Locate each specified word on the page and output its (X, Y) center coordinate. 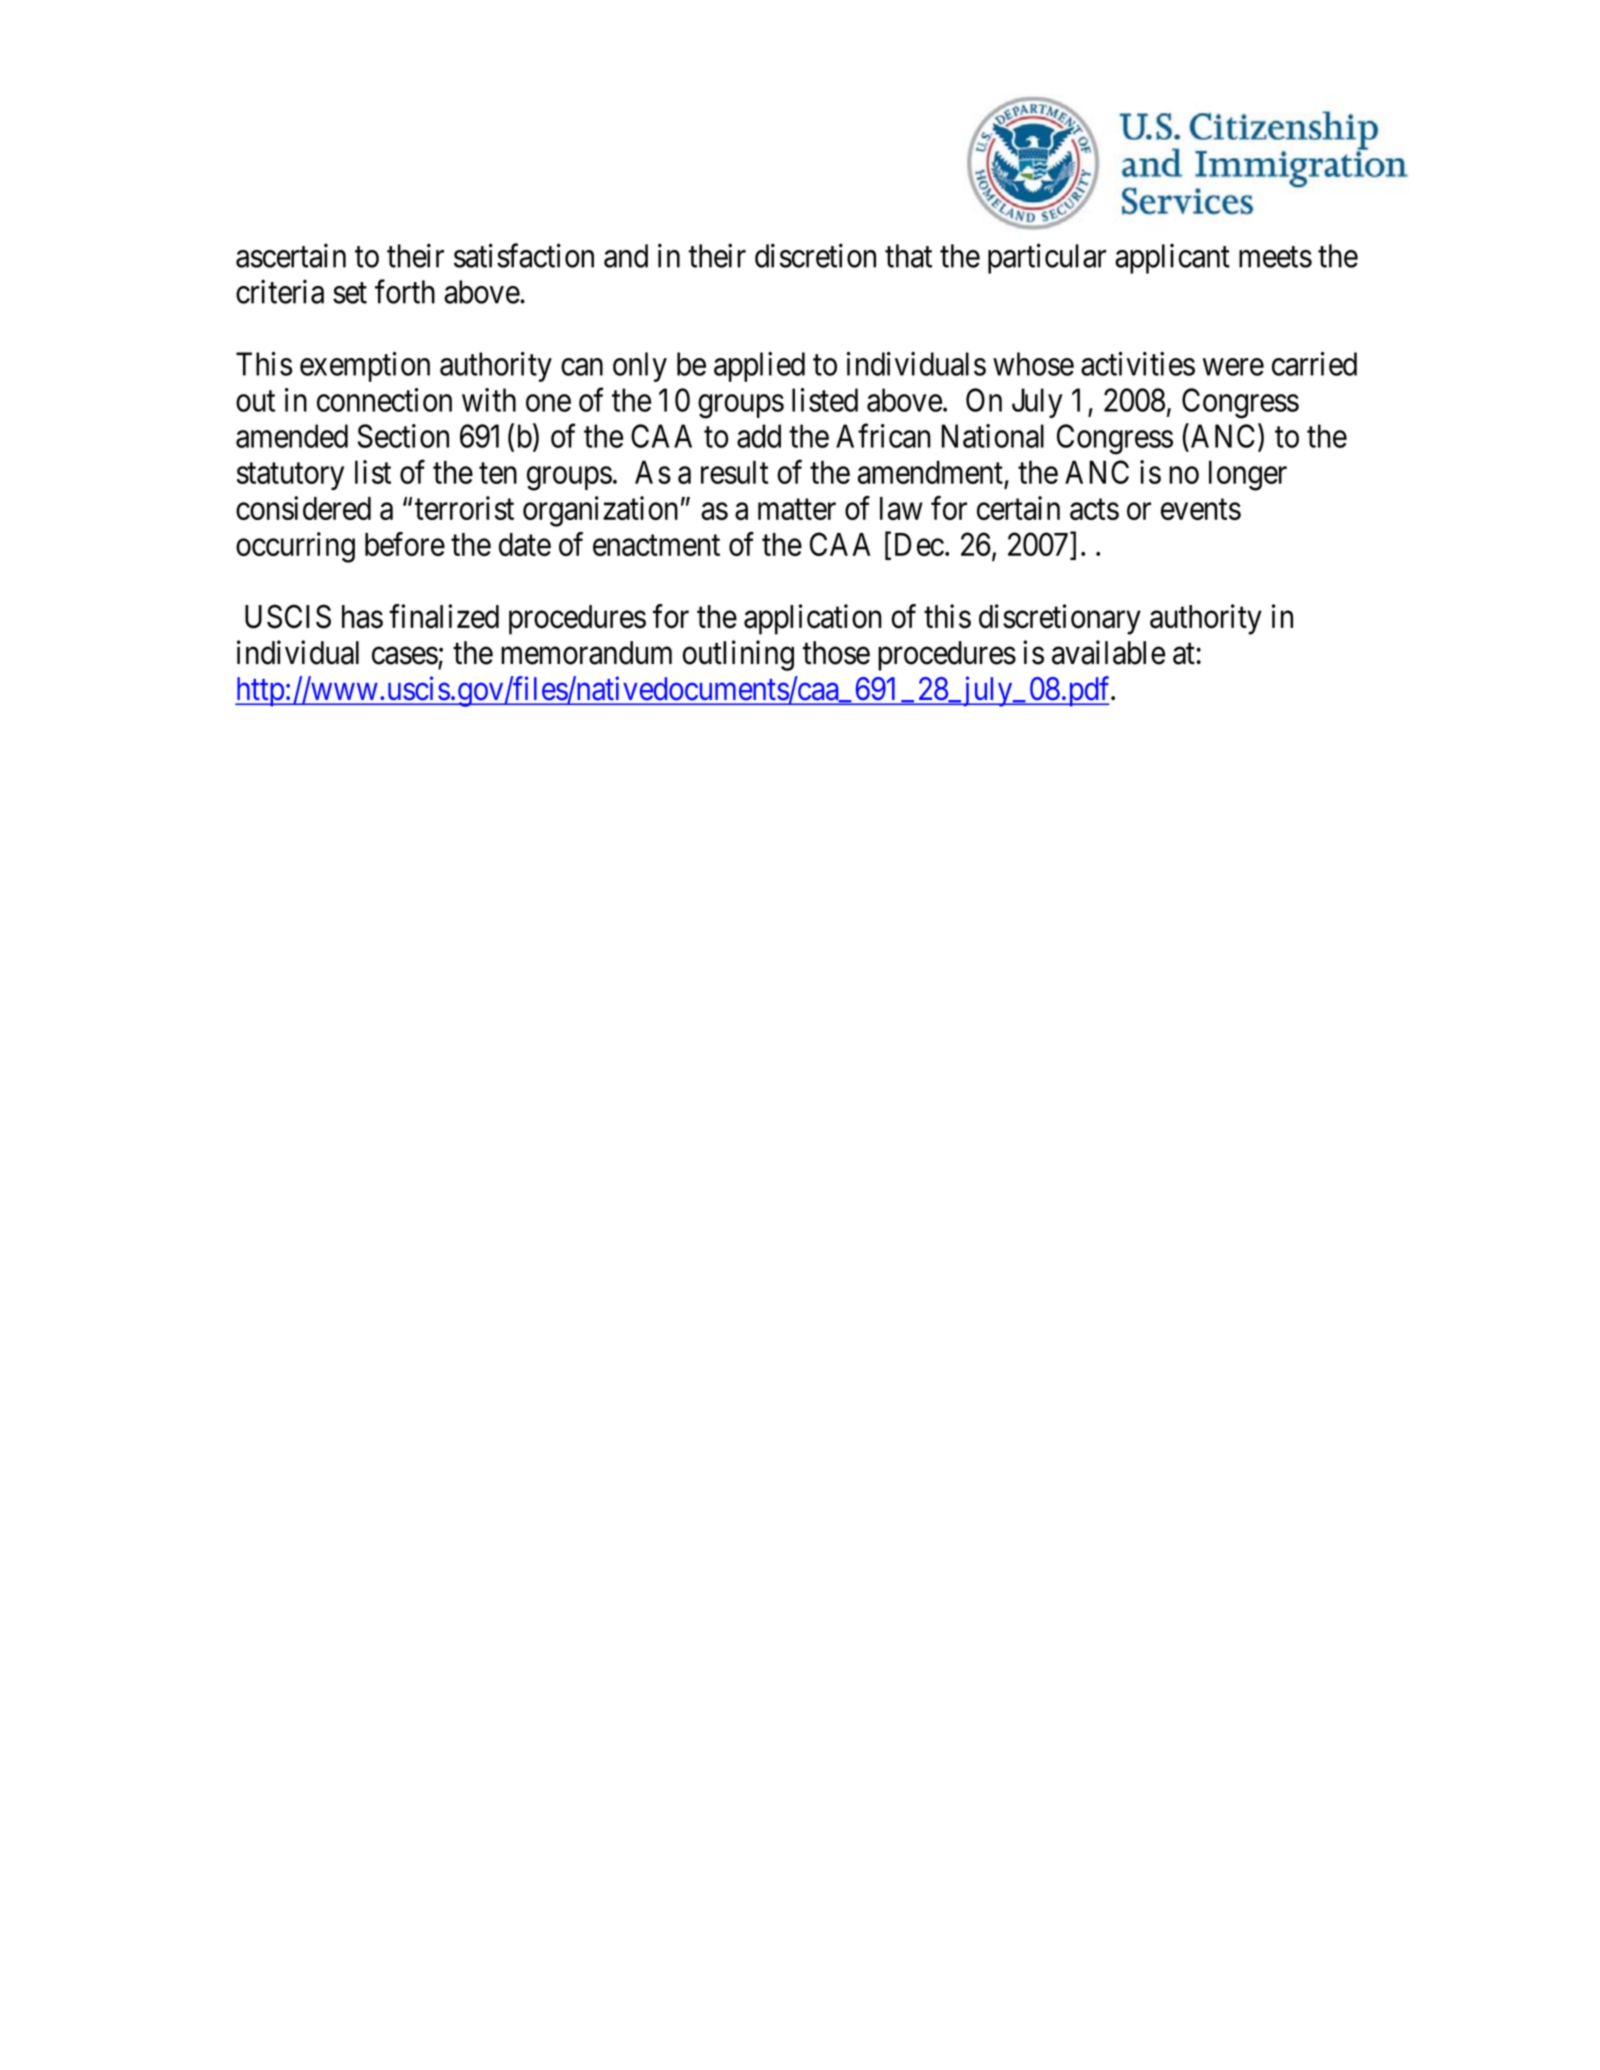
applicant (1172, 258)
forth (405, 291)
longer (1248, 475)
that (908, 256)
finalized (444, 616)
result (734, 472)
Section (403, 436)
